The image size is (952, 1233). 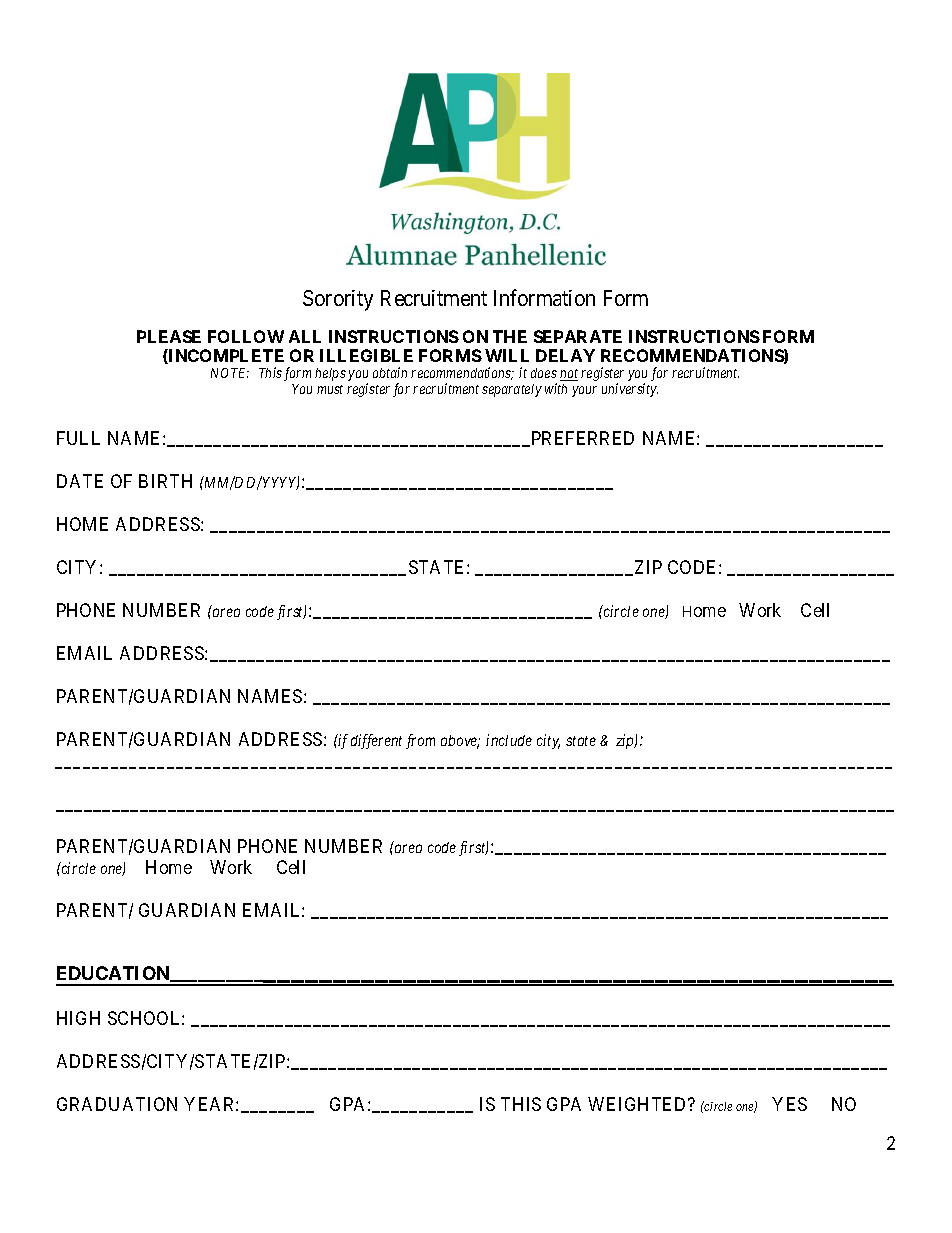 What do you see at coordinates (509, 740) in the screenshot?
I see `include` at bounding box center [509, 740].
